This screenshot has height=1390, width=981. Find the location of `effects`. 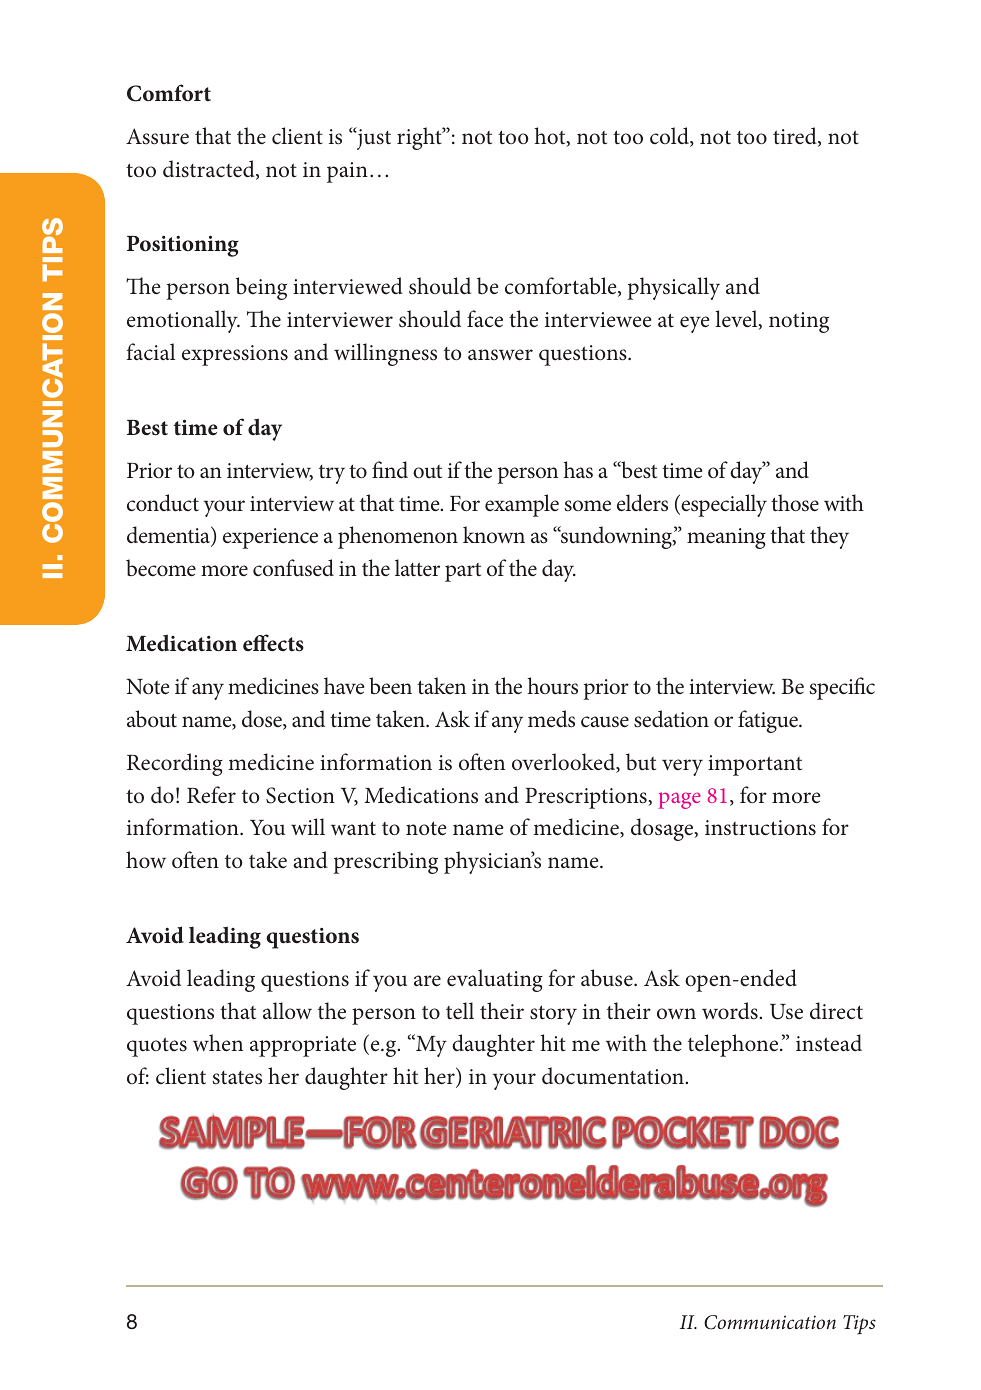

effects is located at coordinates (273, 643).
